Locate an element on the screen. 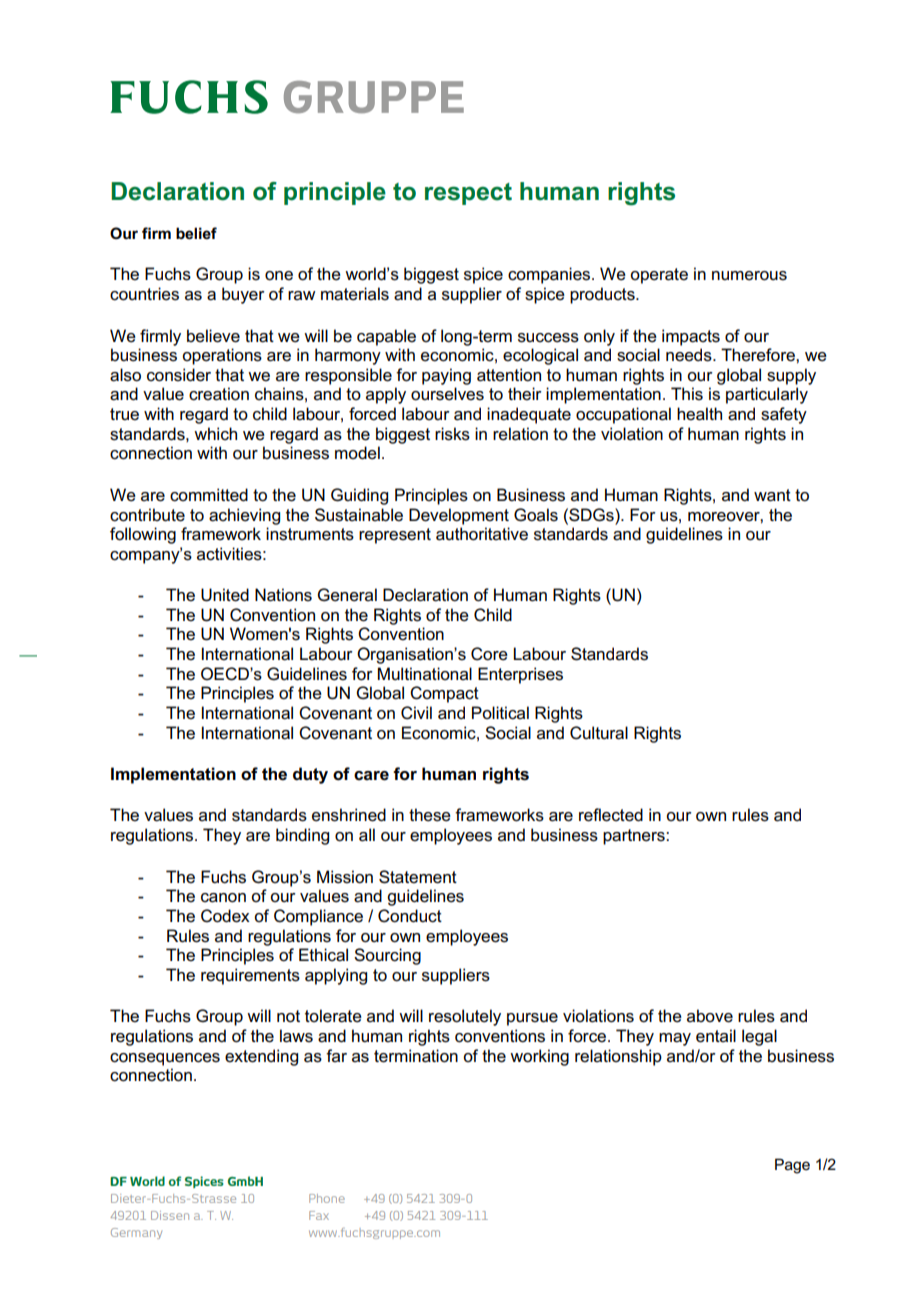  committed is located at coordinates (209, 495).
